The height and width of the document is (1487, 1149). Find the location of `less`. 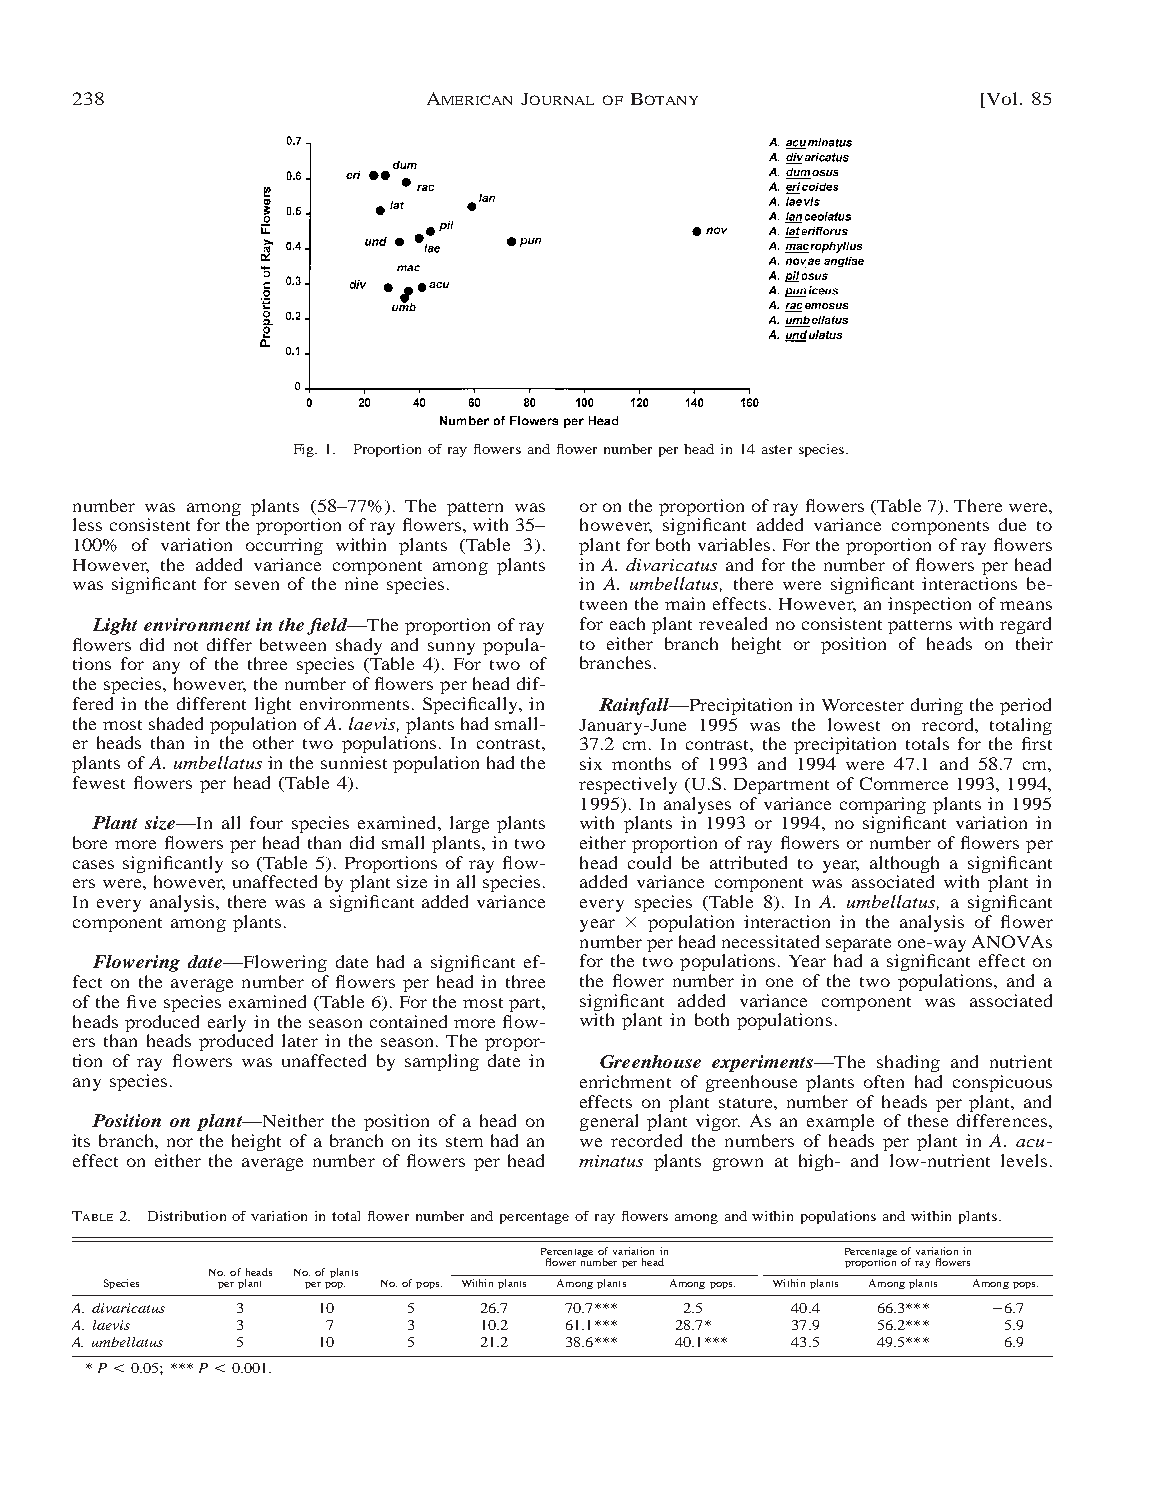

less is located at coordinates (87, 524).
